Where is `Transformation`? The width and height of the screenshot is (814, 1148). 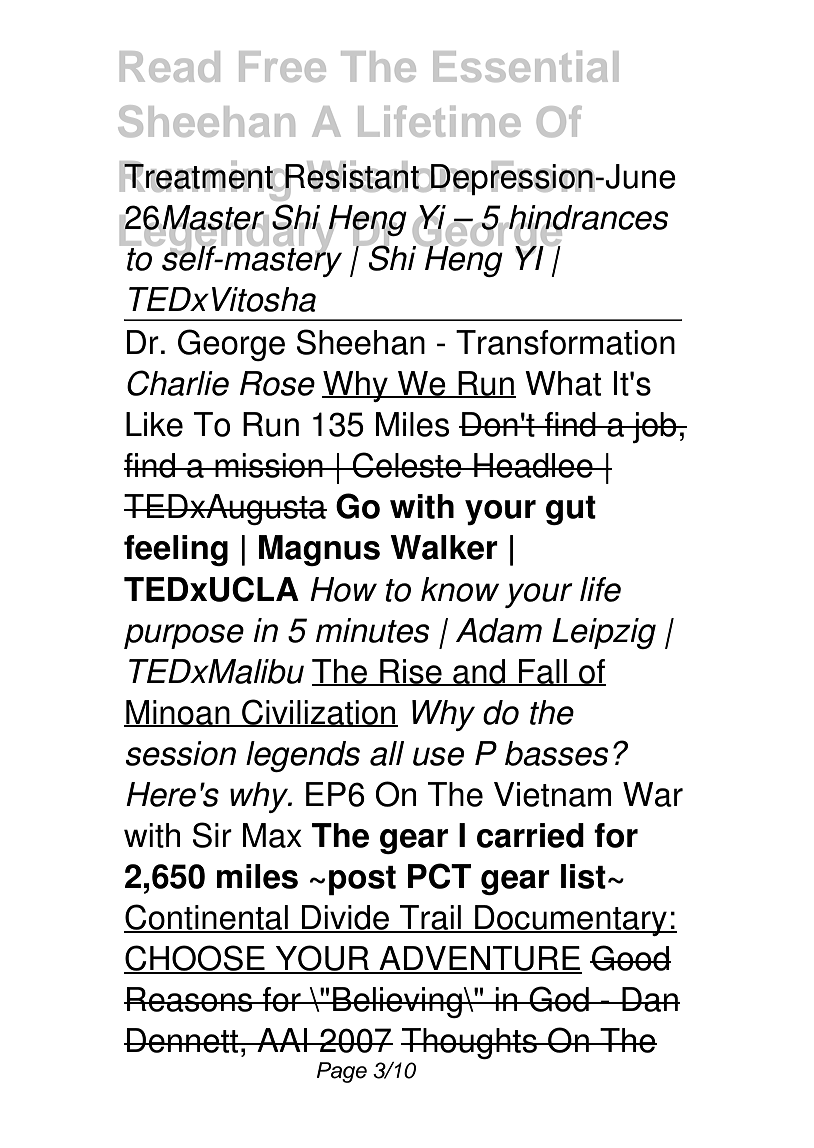 Transformation is located at coordinates (565, 342).
